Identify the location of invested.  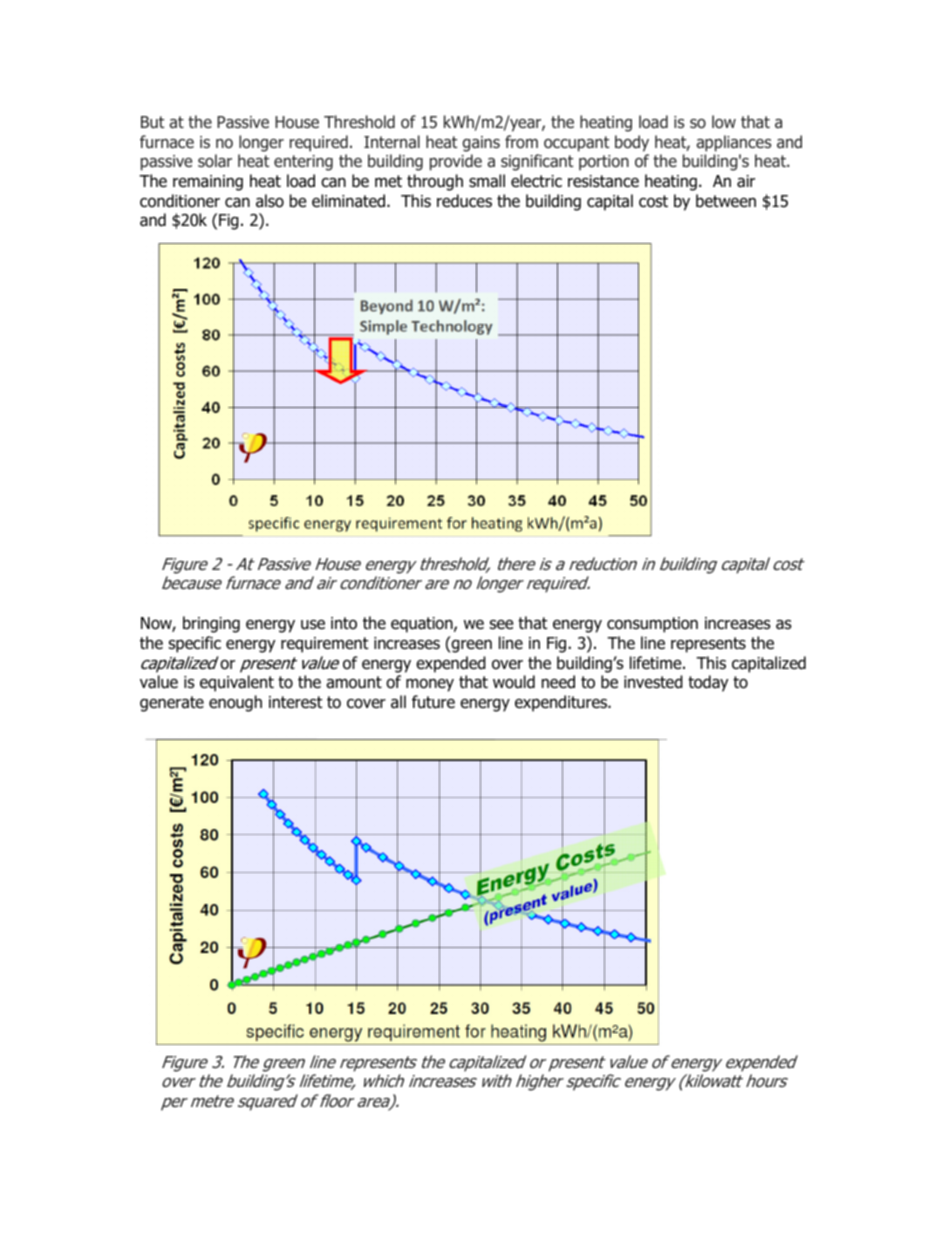
(653, 682).
